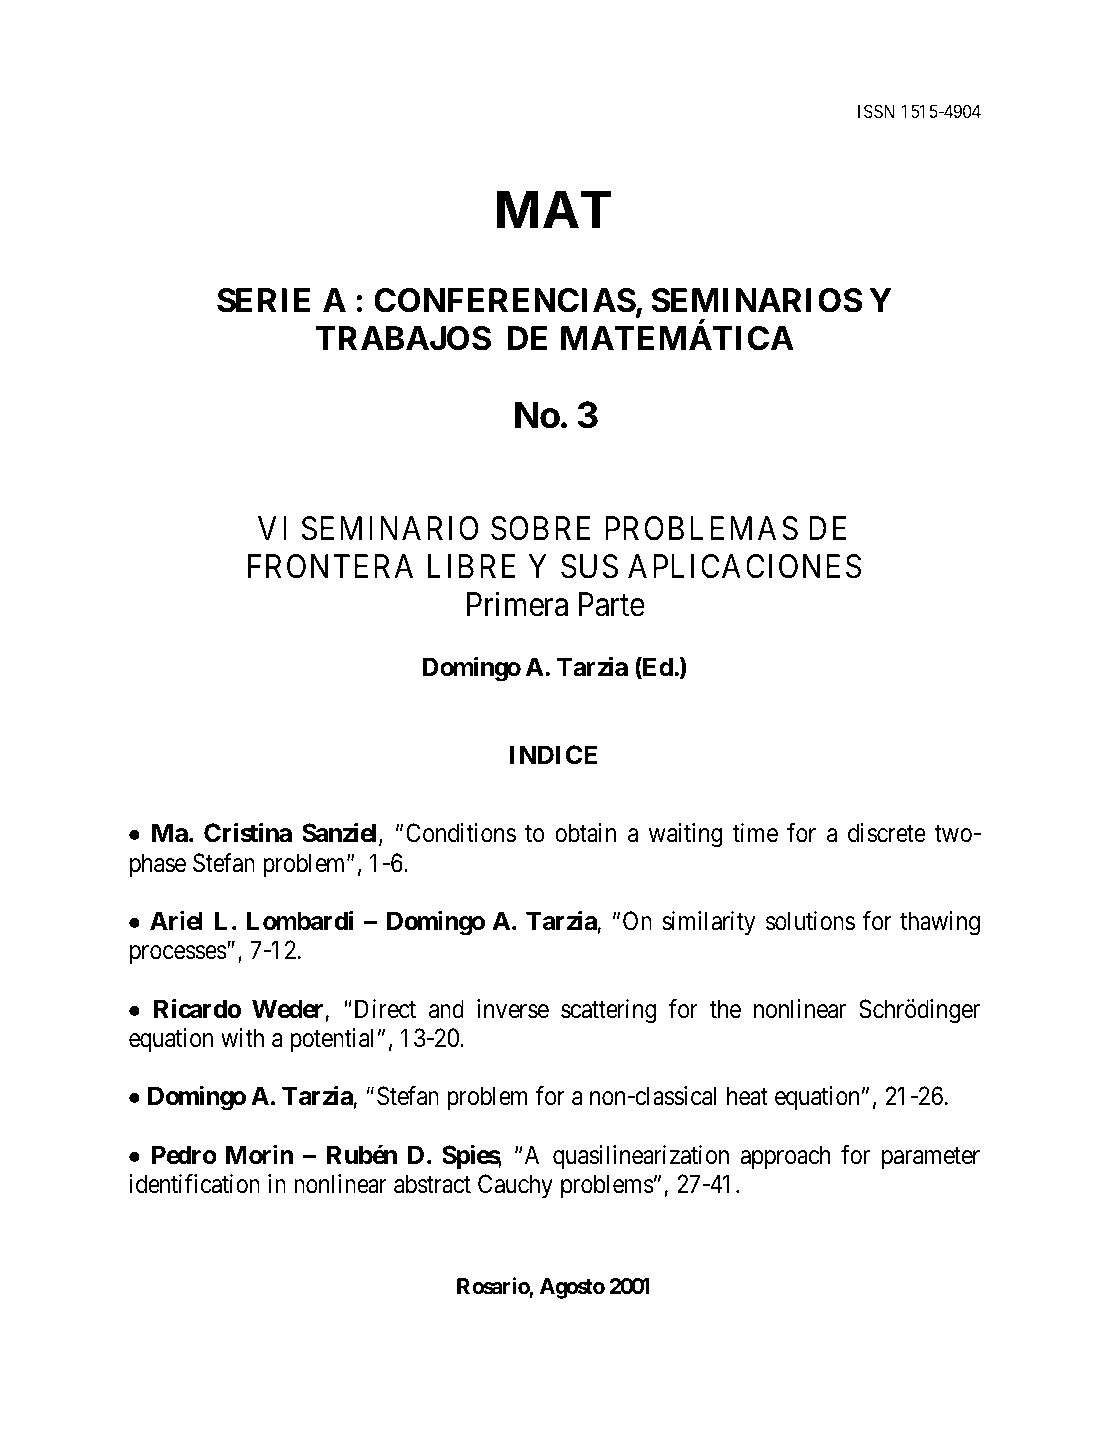  What do you see at coordinates (589, 566) in the page?
I see `SUS` at bounding box center [589, 566].
